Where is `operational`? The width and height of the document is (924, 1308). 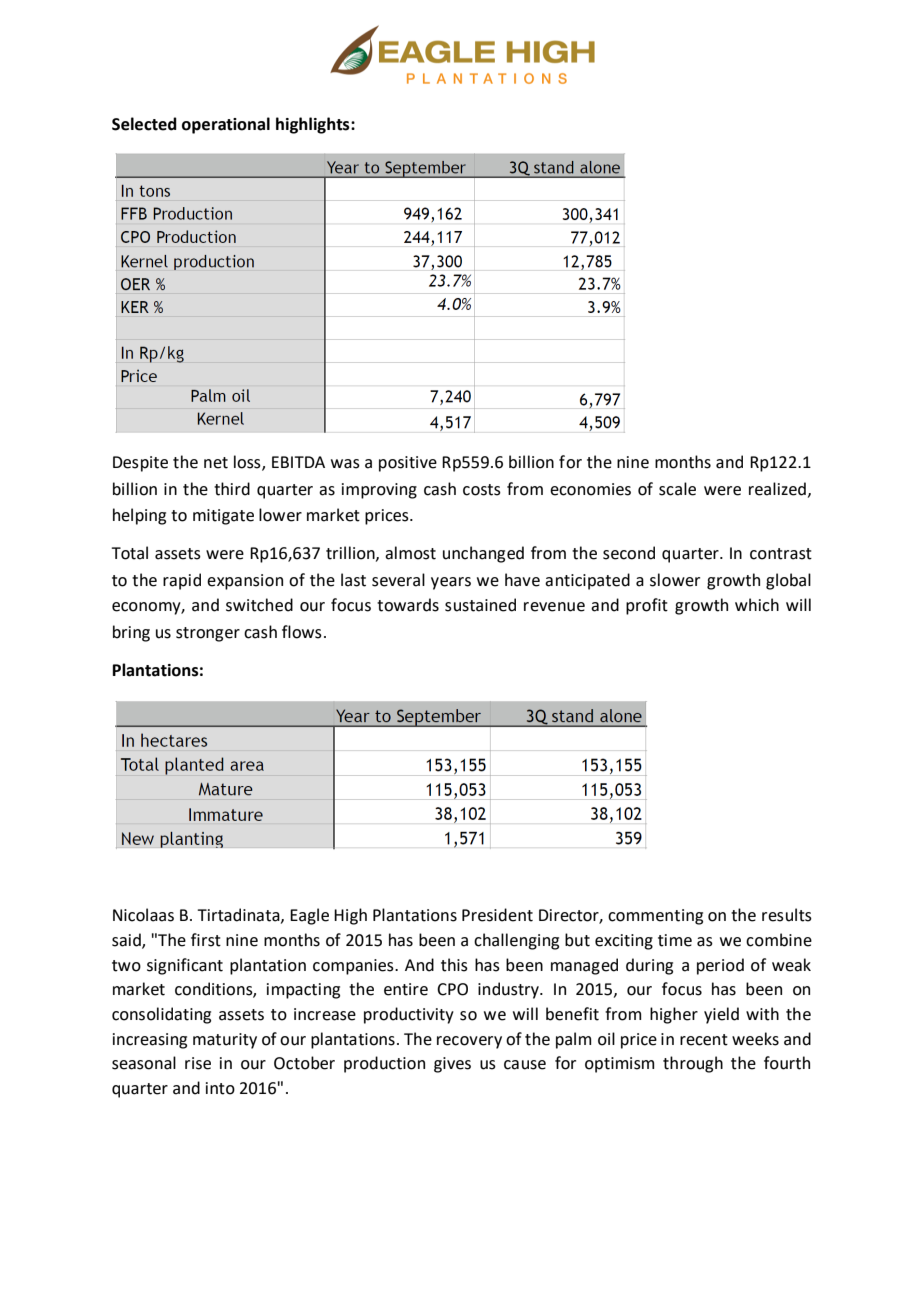
operational is located at coordinates (226, 125).
